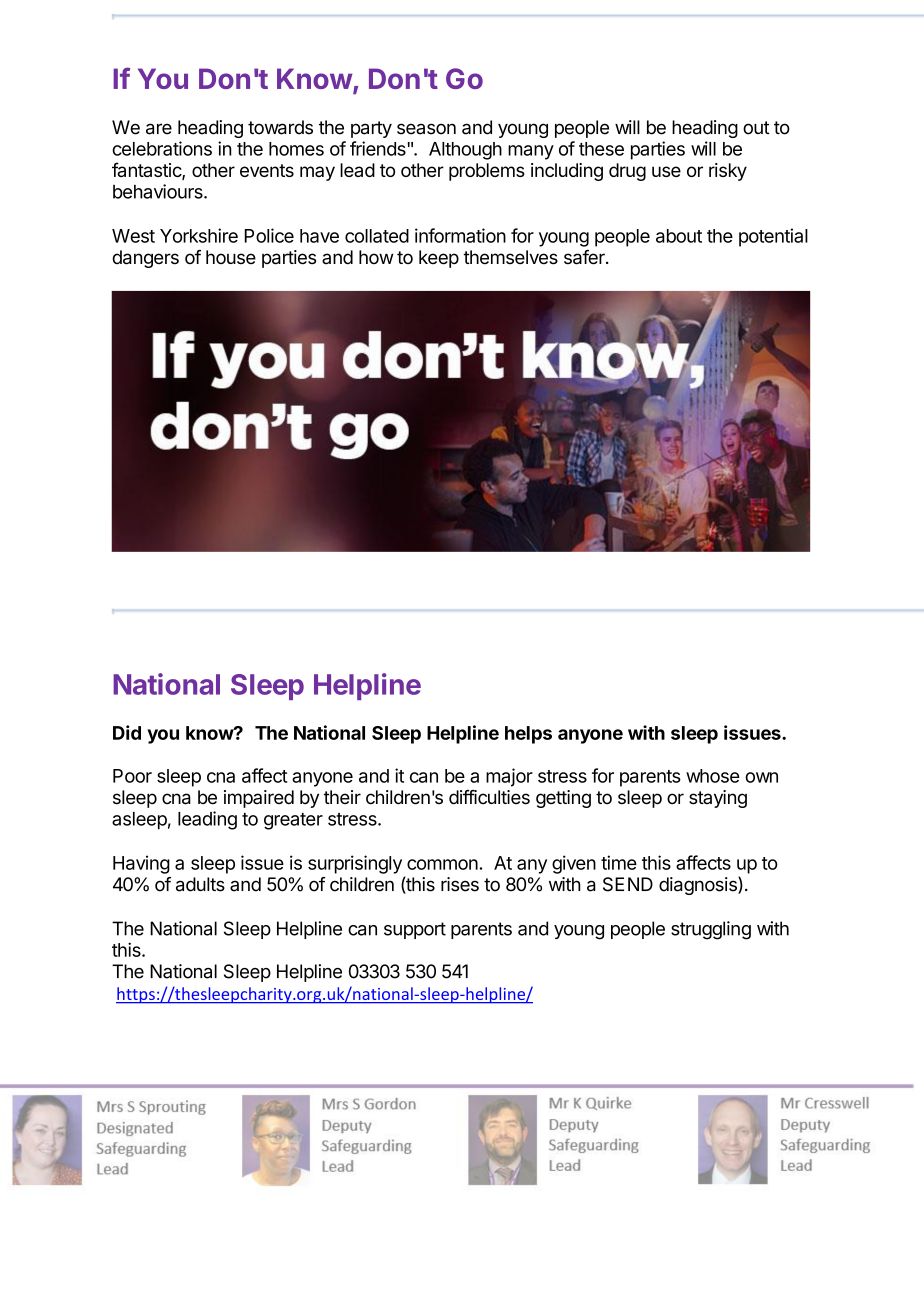 This image has width=924, height=1308. Describe the element at coordinates (728, 172) in the image. I see `risky` at that location.
